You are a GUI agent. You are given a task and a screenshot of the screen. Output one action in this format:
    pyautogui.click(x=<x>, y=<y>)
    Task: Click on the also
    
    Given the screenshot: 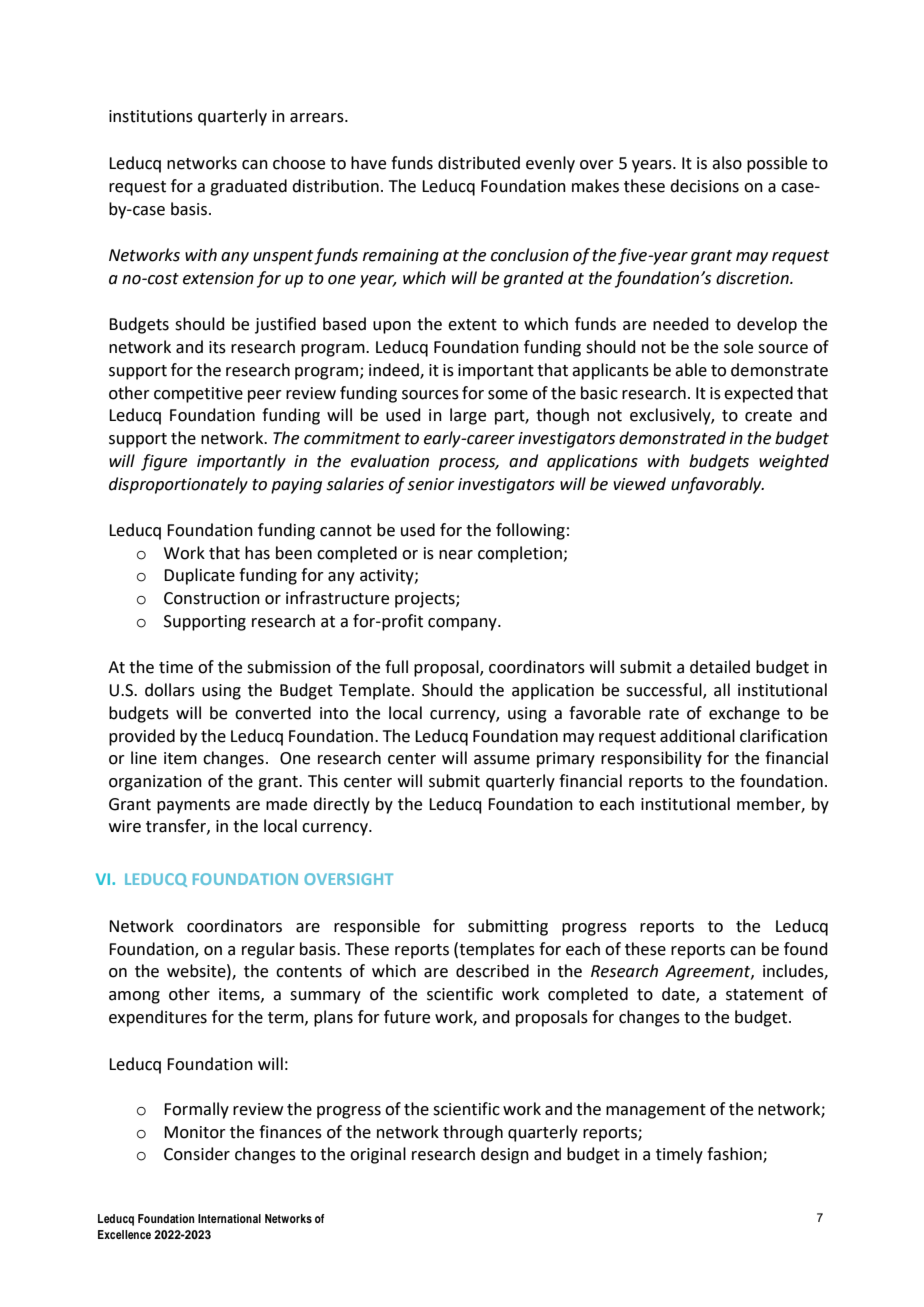 What is the action you would take?
    pyautogui.click(x=727, y=163)
